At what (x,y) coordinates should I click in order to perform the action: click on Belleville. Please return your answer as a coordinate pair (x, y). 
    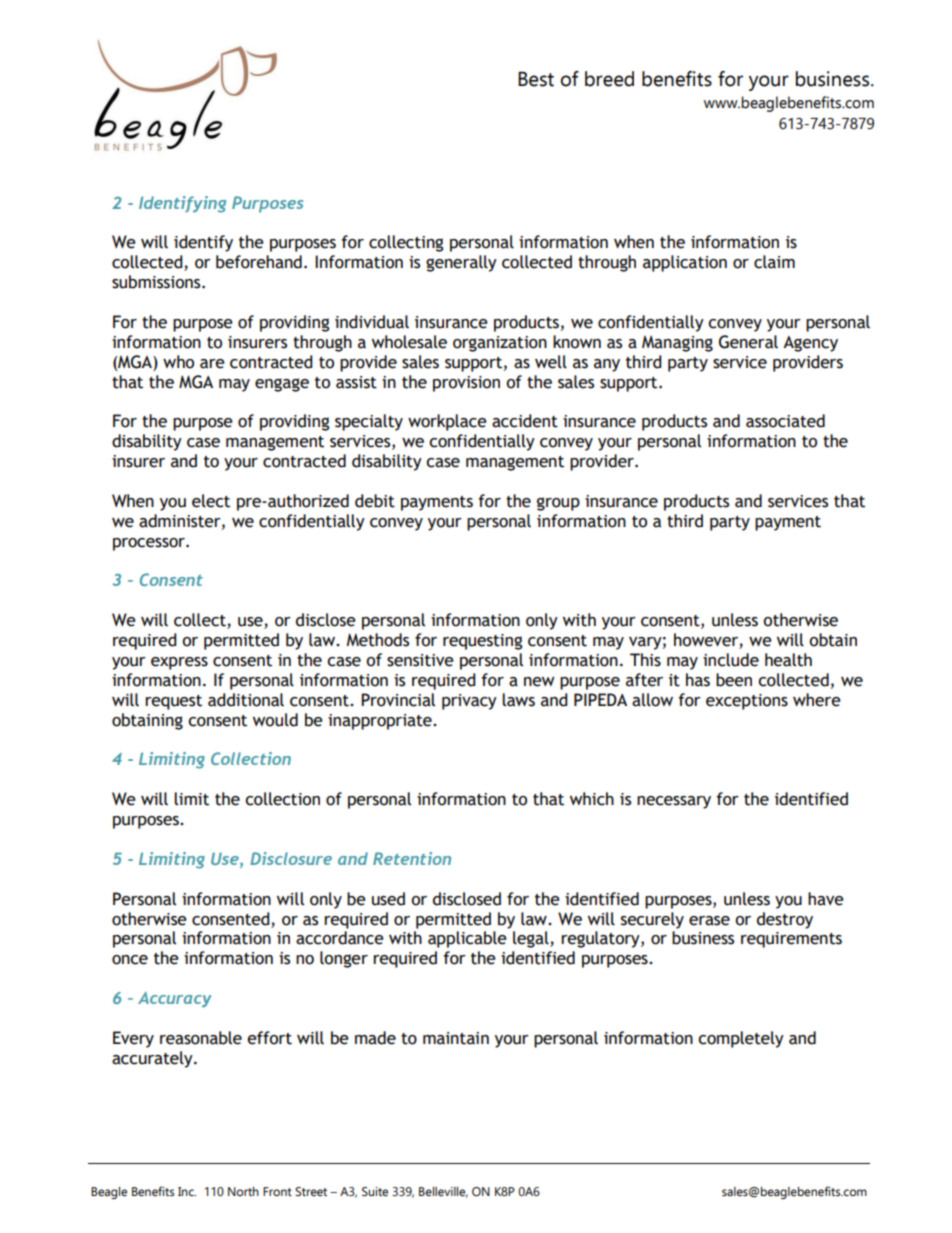
    Looking at the image, I should click on (443, 1192).
